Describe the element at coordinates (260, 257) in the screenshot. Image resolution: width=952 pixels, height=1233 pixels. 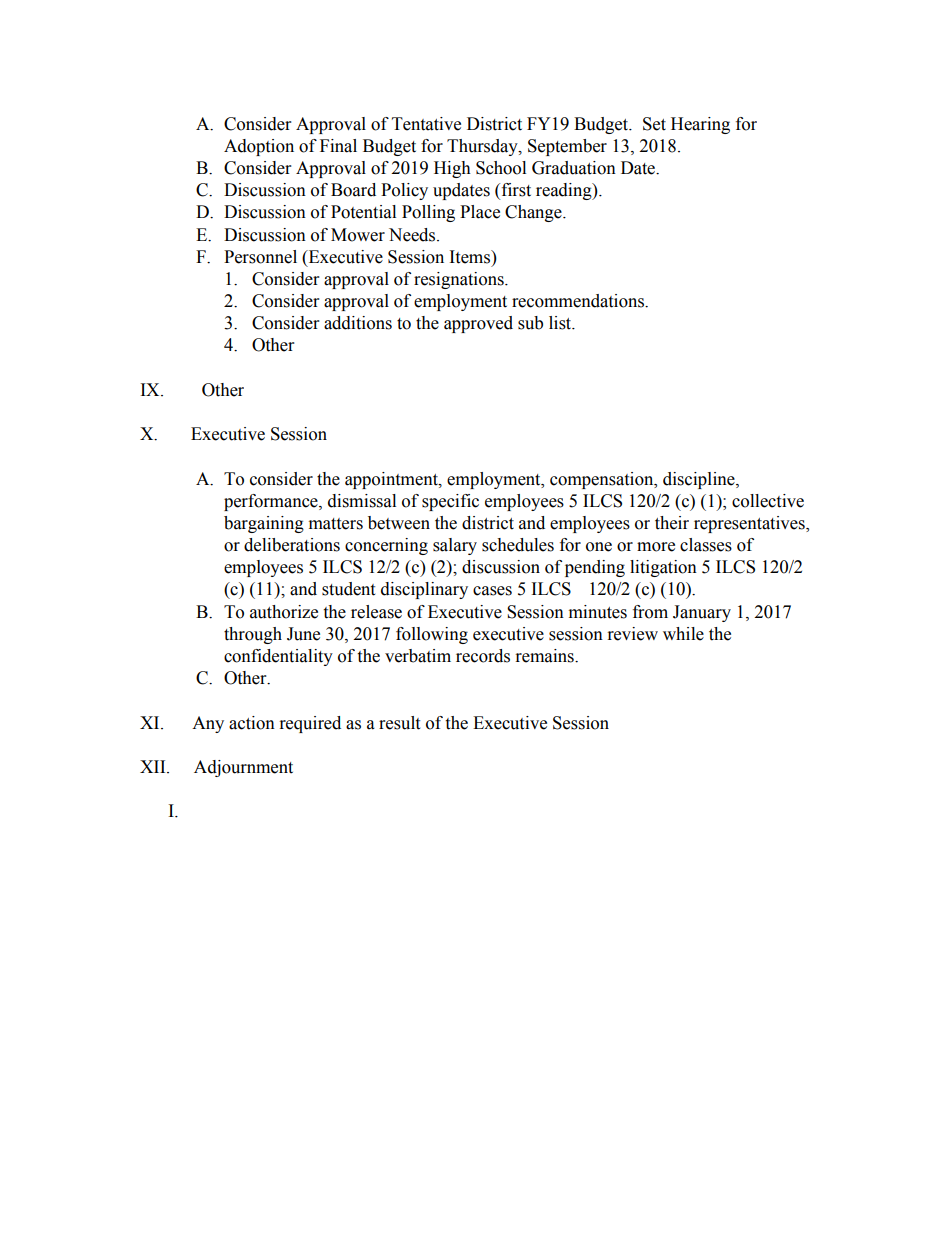
I see `Personnel` at that location.
